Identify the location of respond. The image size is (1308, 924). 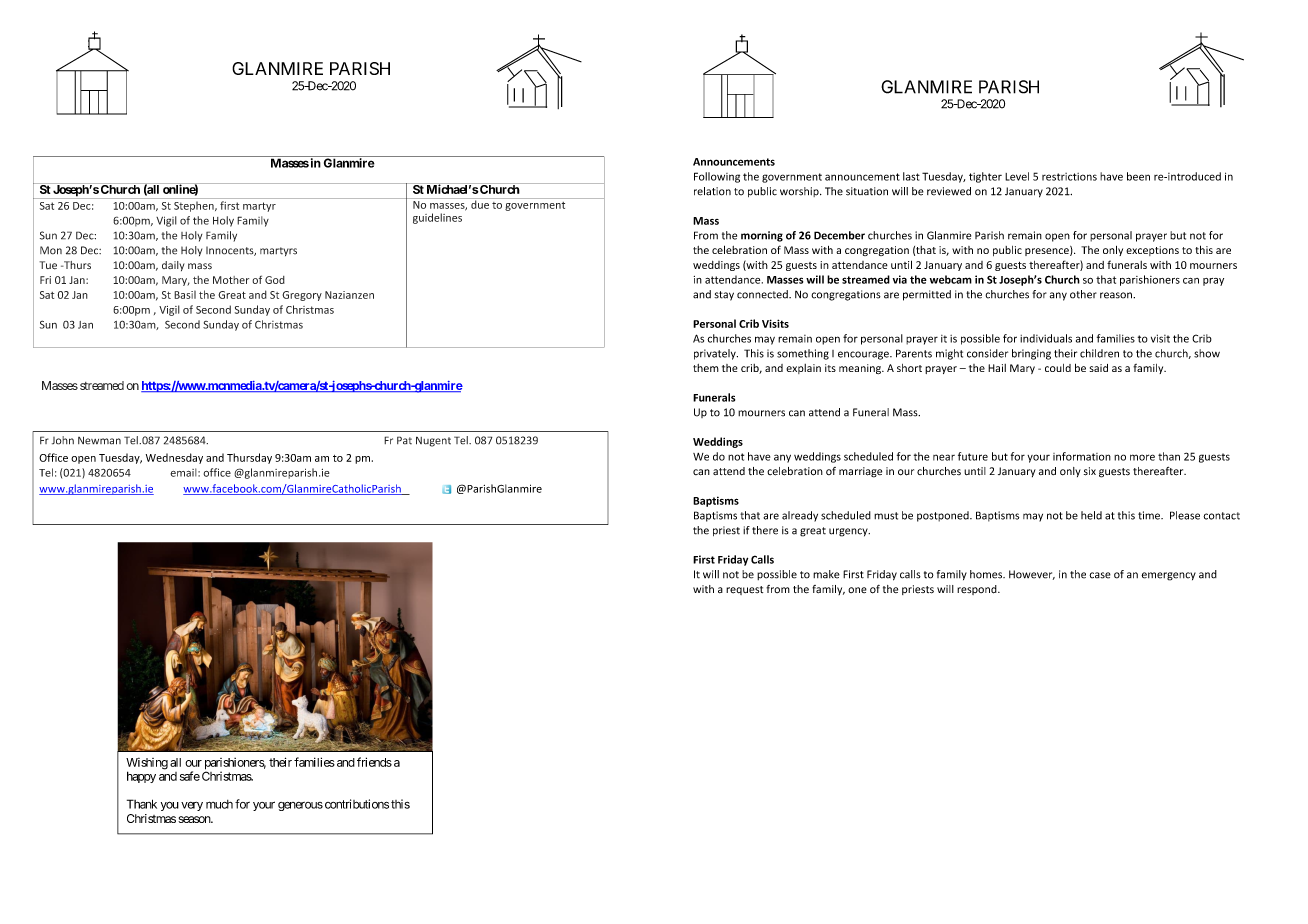
(978, 590).
